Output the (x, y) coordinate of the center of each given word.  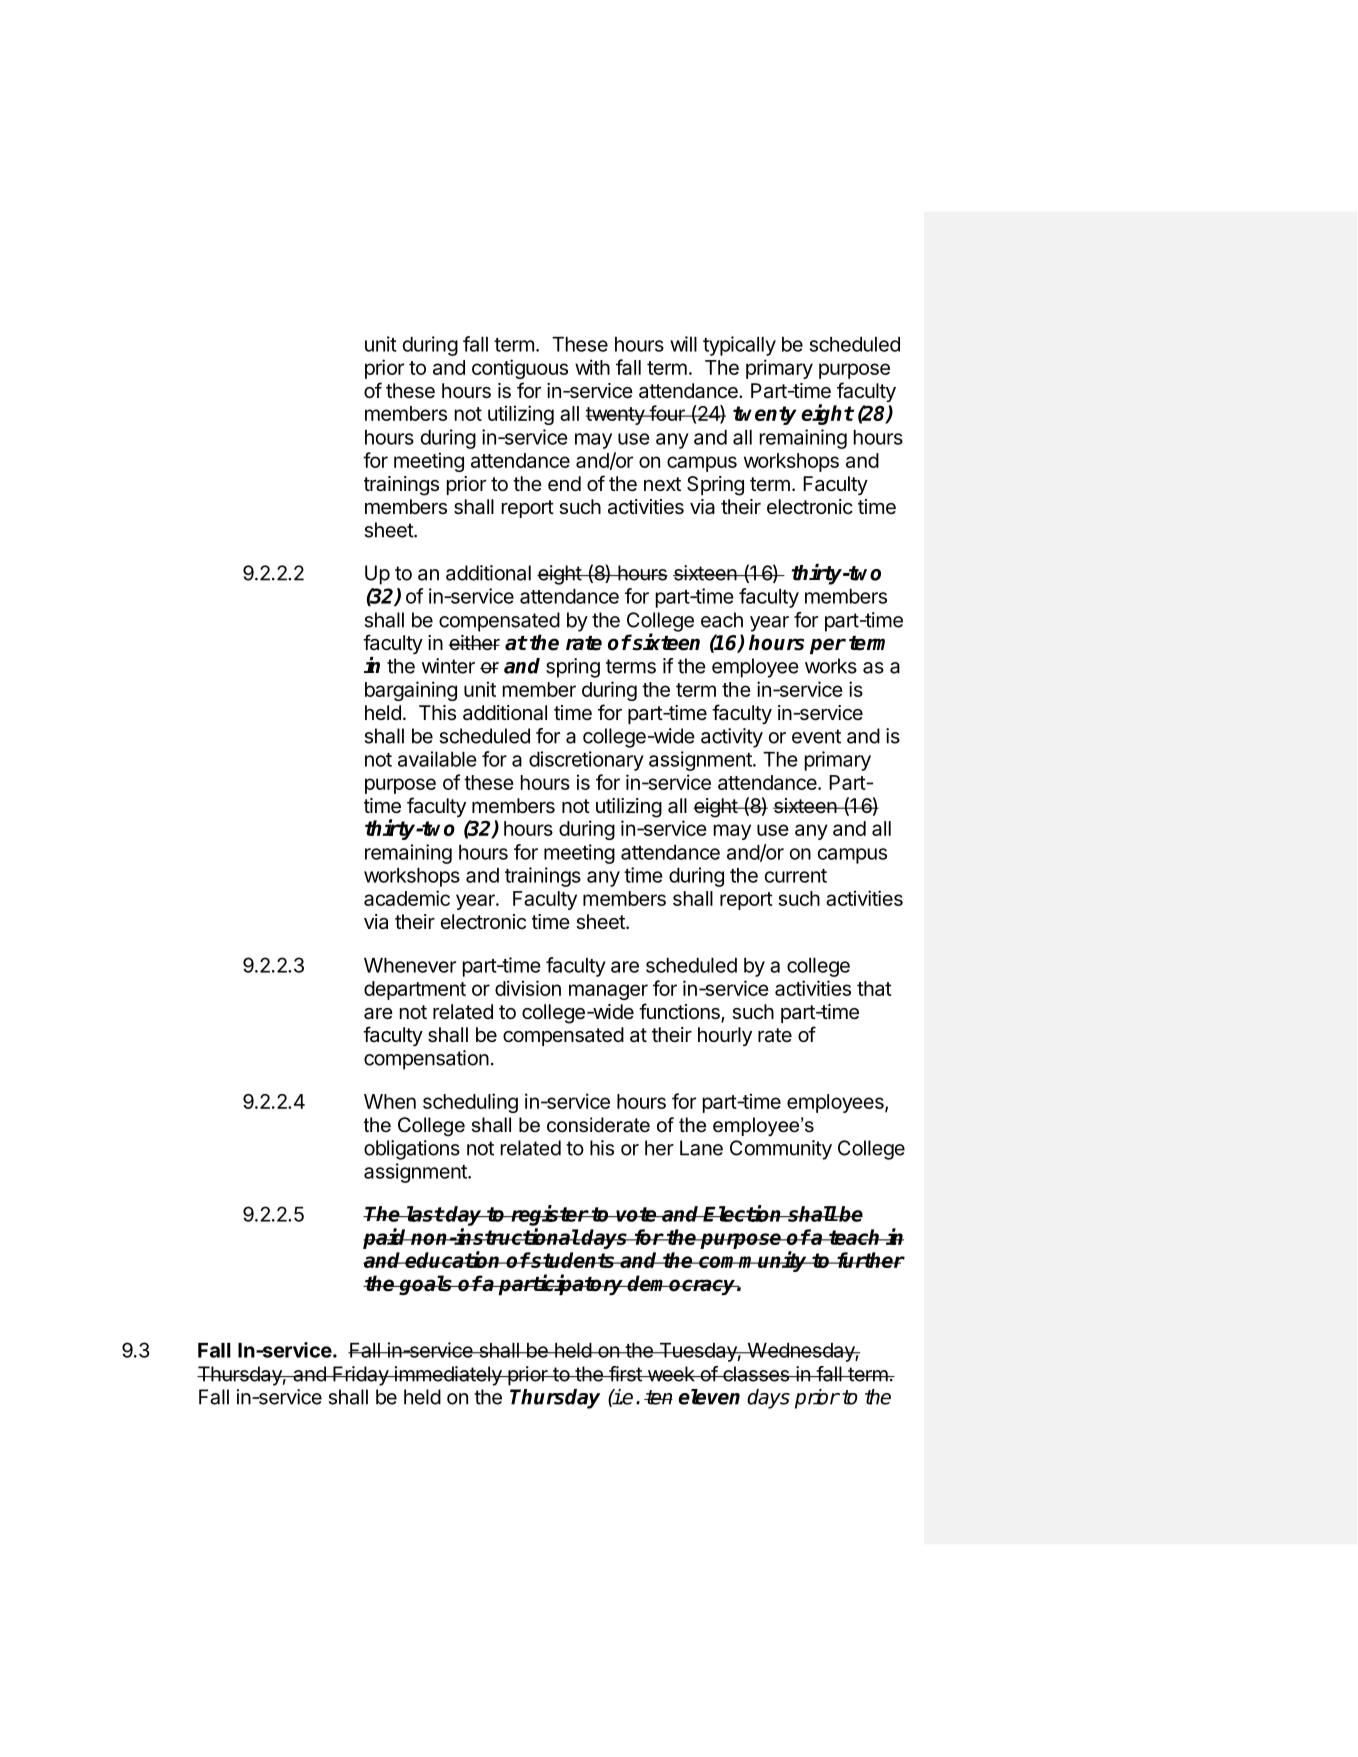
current (796, 876)
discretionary (586, 761)
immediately (448, 1376)
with (592, 367)
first (625, 1374)
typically (739, 346)
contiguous (520, 369)
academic (407, 898)
